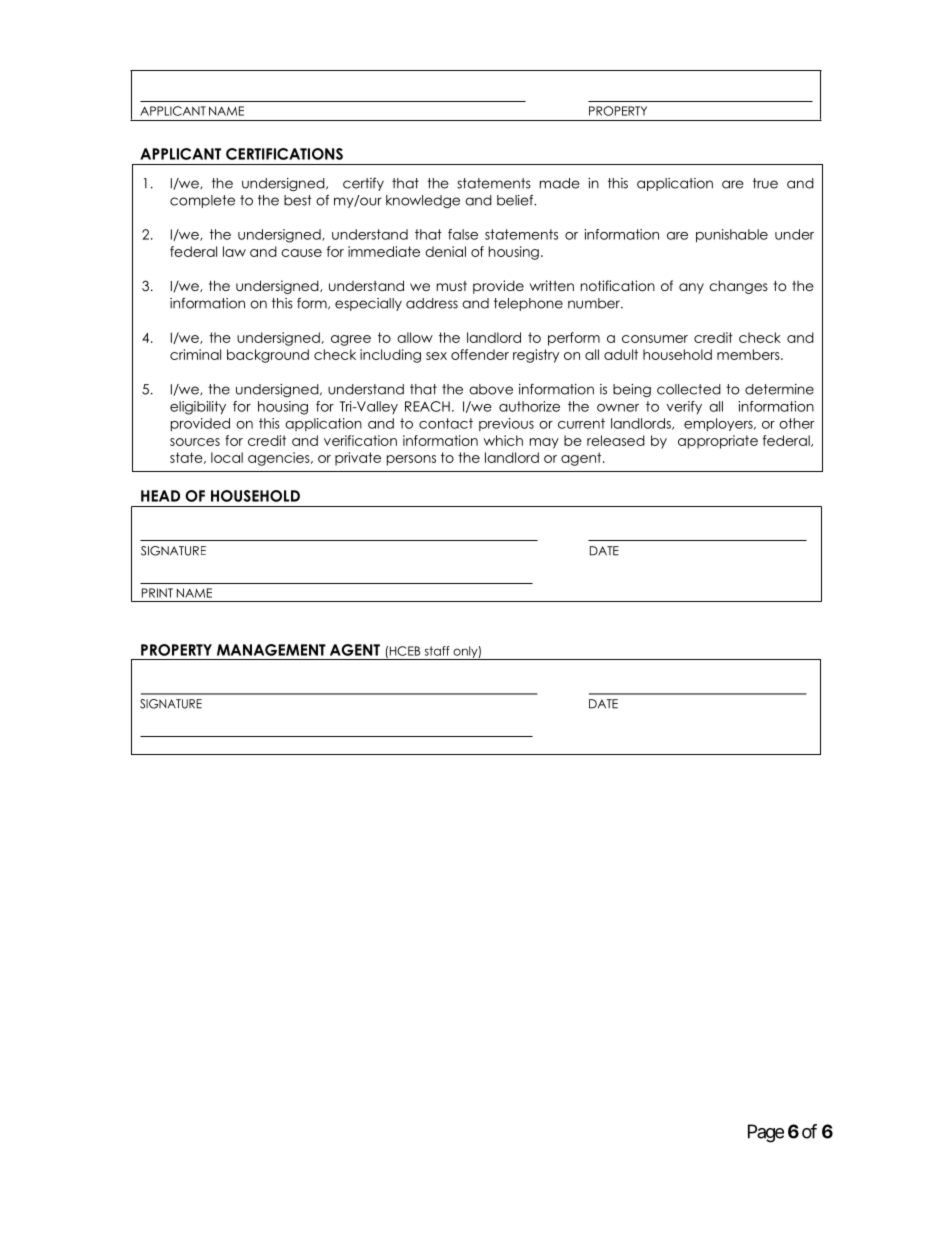 This screenshot has width=952, height=1233. What do you see at coordinates (616, 440) in the screenshot?
I see `released` at bounding box center [616, 440].
